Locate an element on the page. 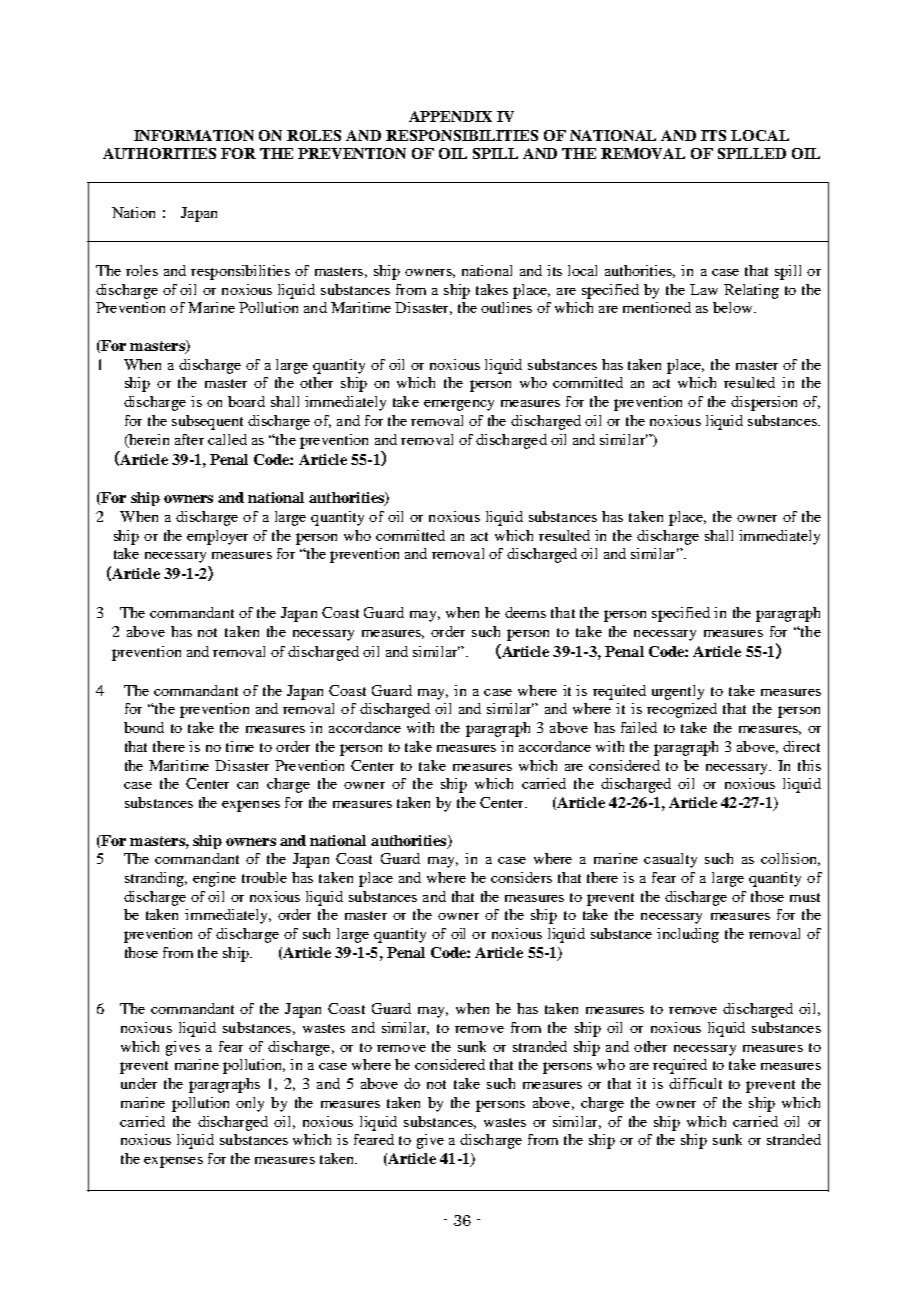  required is located at coordinates (680, 1066).
